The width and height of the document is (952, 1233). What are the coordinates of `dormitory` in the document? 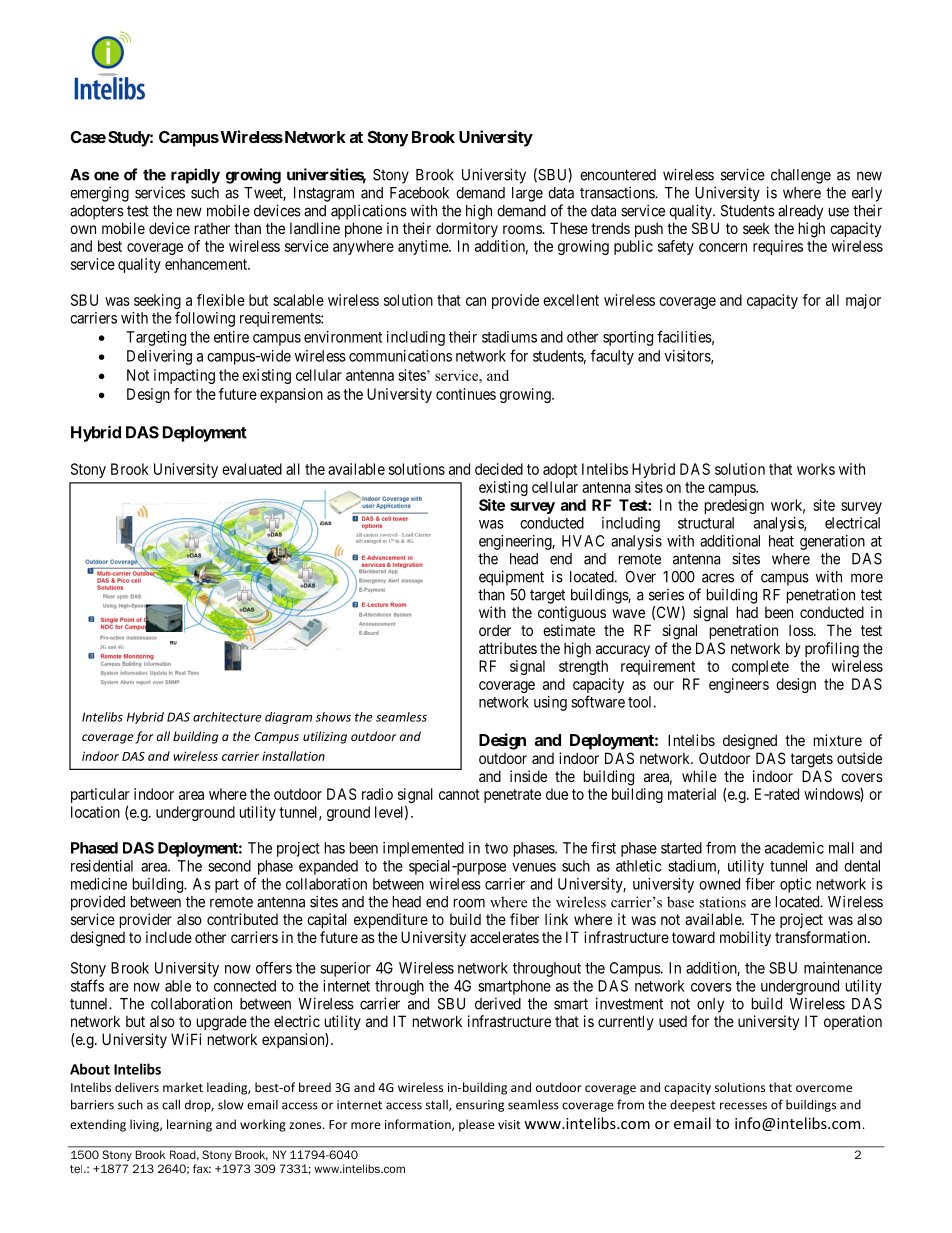 It's located at (467, 229).
